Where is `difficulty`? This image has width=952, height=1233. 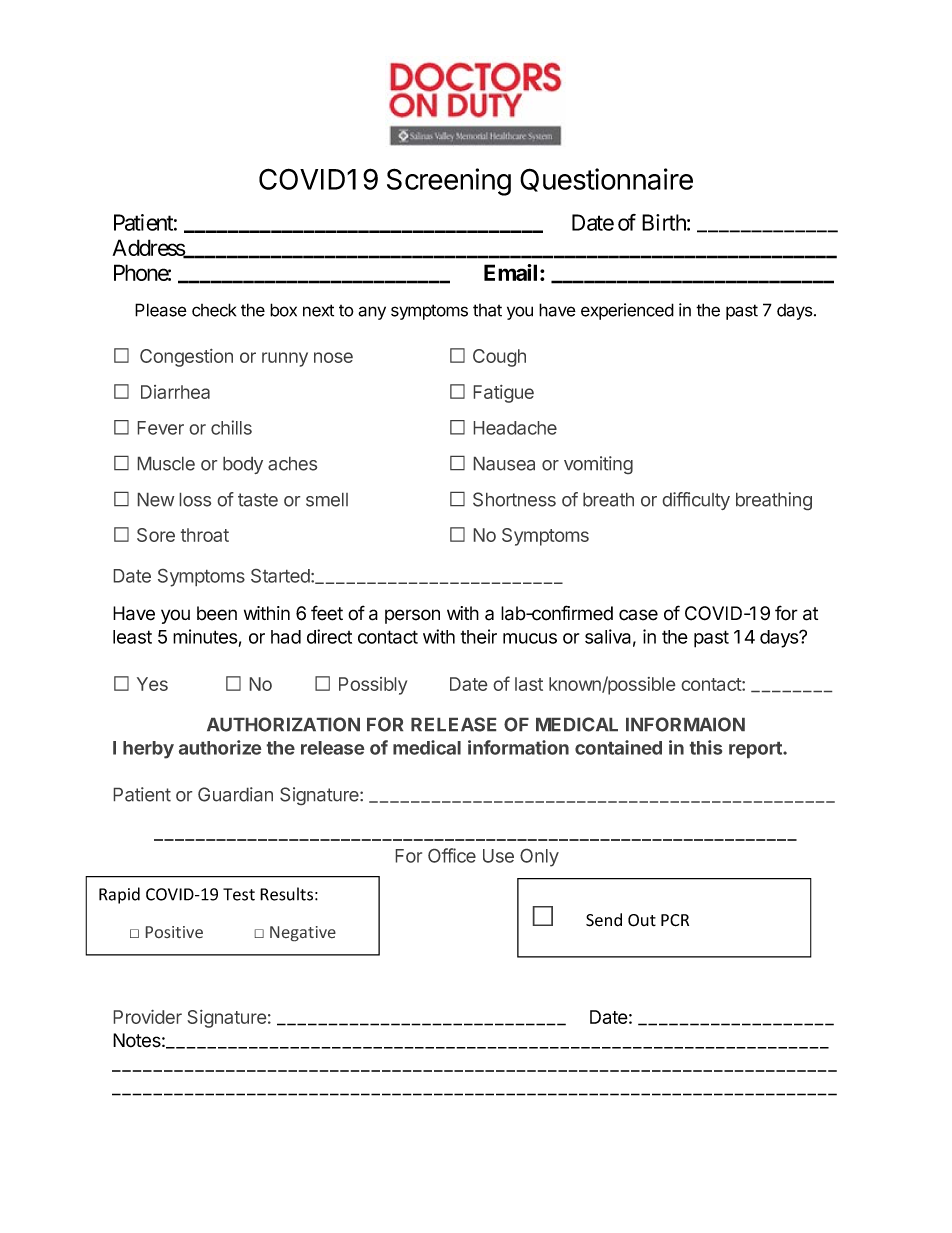 difficulty is located at coordinates (696, 501).
